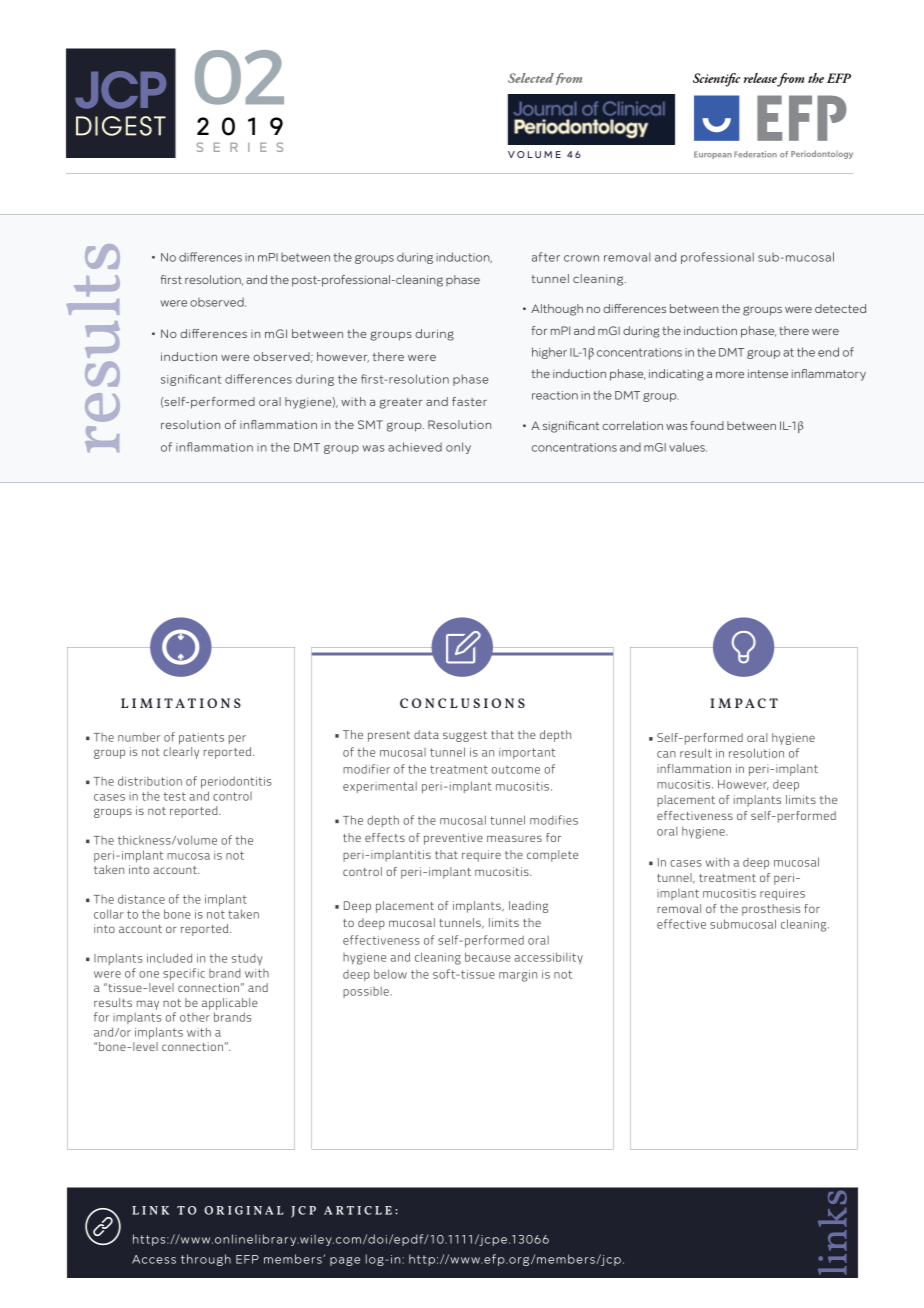  I want to click on because, so click(488, 957).
